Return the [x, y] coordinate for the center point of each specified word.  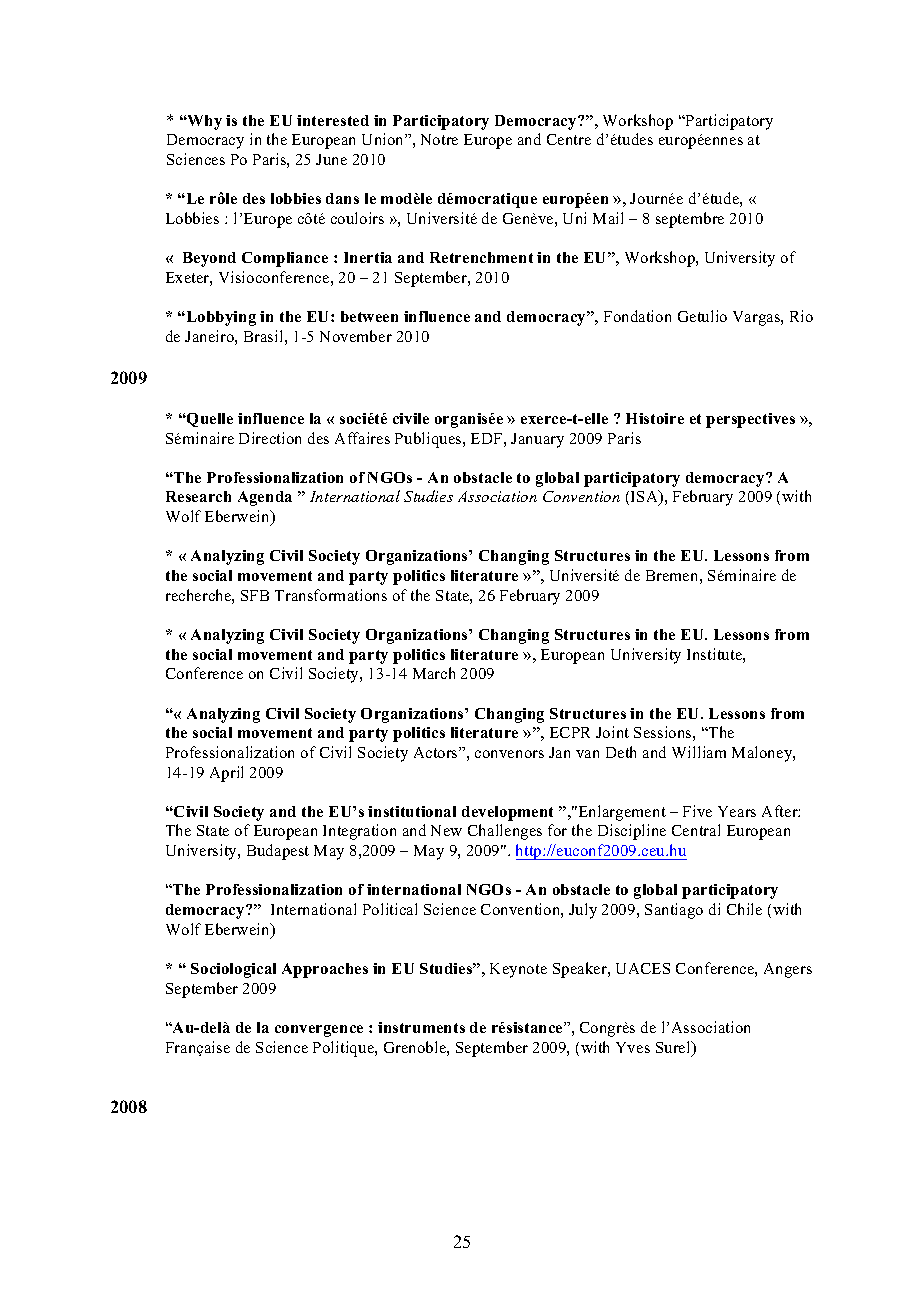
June [331, 159]
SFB [255, 595]
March [434, 673]
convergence [319, 1031]
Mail [608, 218]
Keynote [518, 970]
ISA [645, 498]
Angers [788, 970]
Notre [439, 139]
